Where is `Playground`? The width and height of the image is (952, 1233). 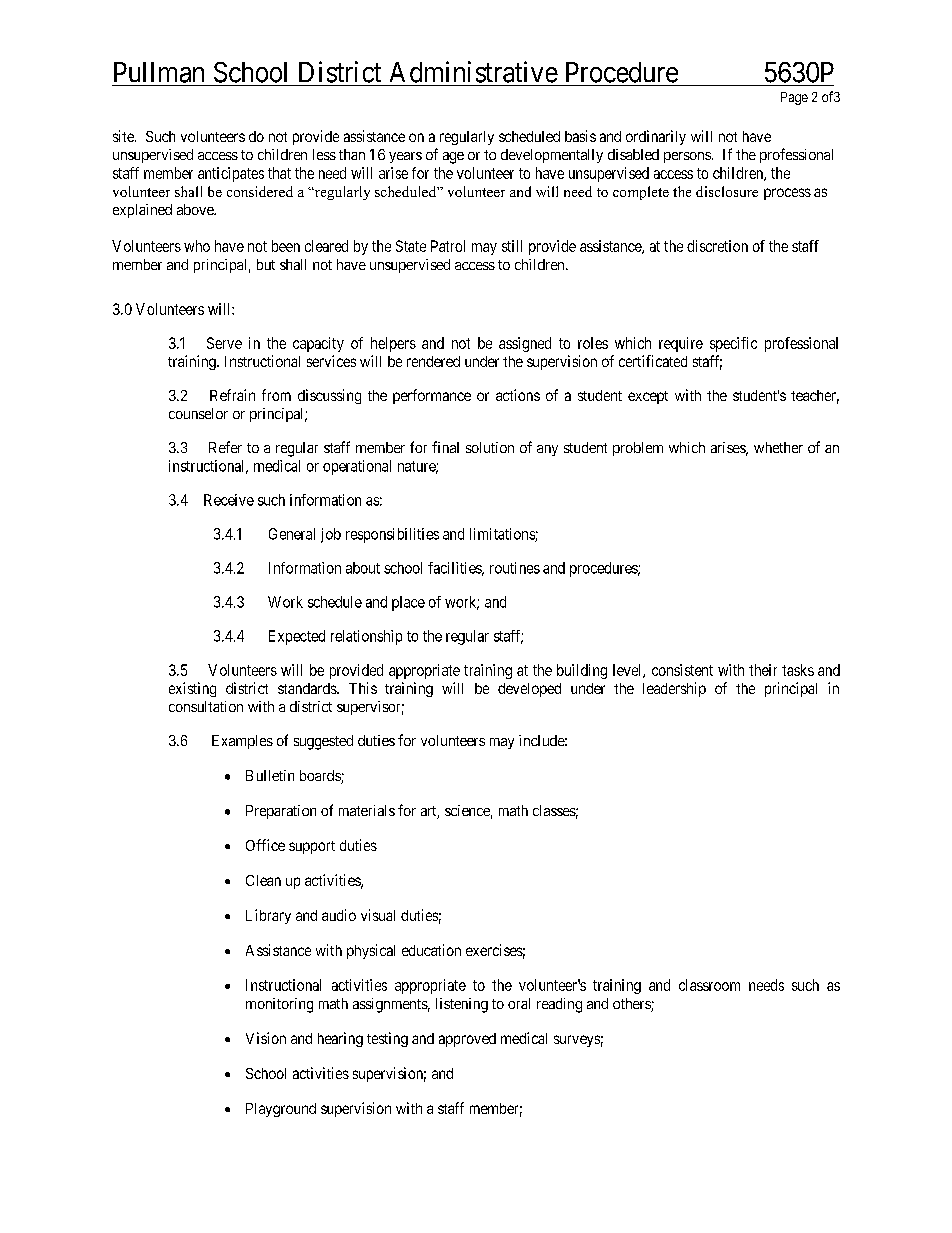 Playground is located at coordinates (281, 1110).
